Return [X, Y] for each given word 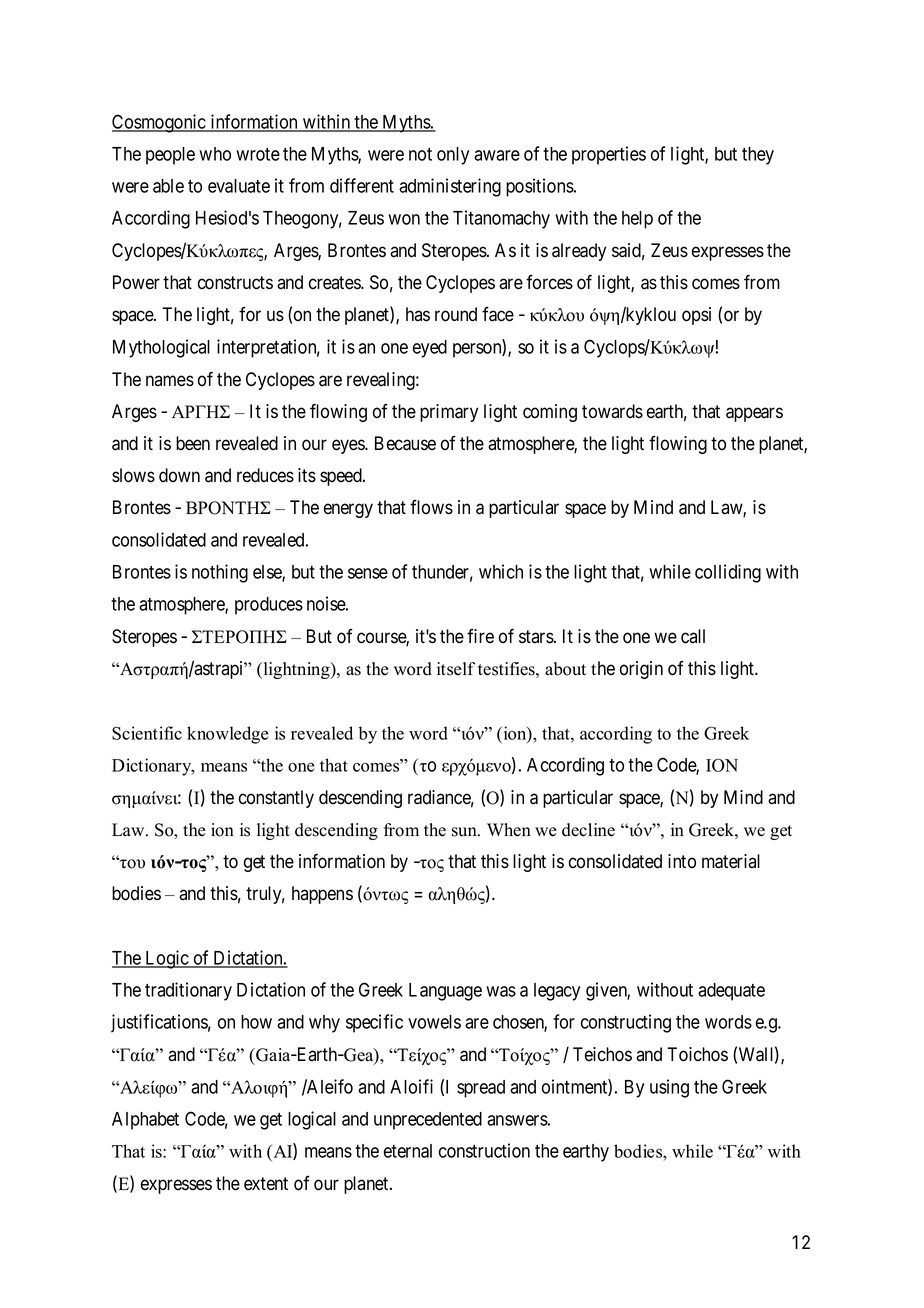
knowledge [227, 735]
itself [456, 669]
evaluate [239, 186]
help [637, 220]
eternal [407, 1151]
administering [450, 187]
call [693, 636]
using [669, 1088]
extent [266, 1184]
